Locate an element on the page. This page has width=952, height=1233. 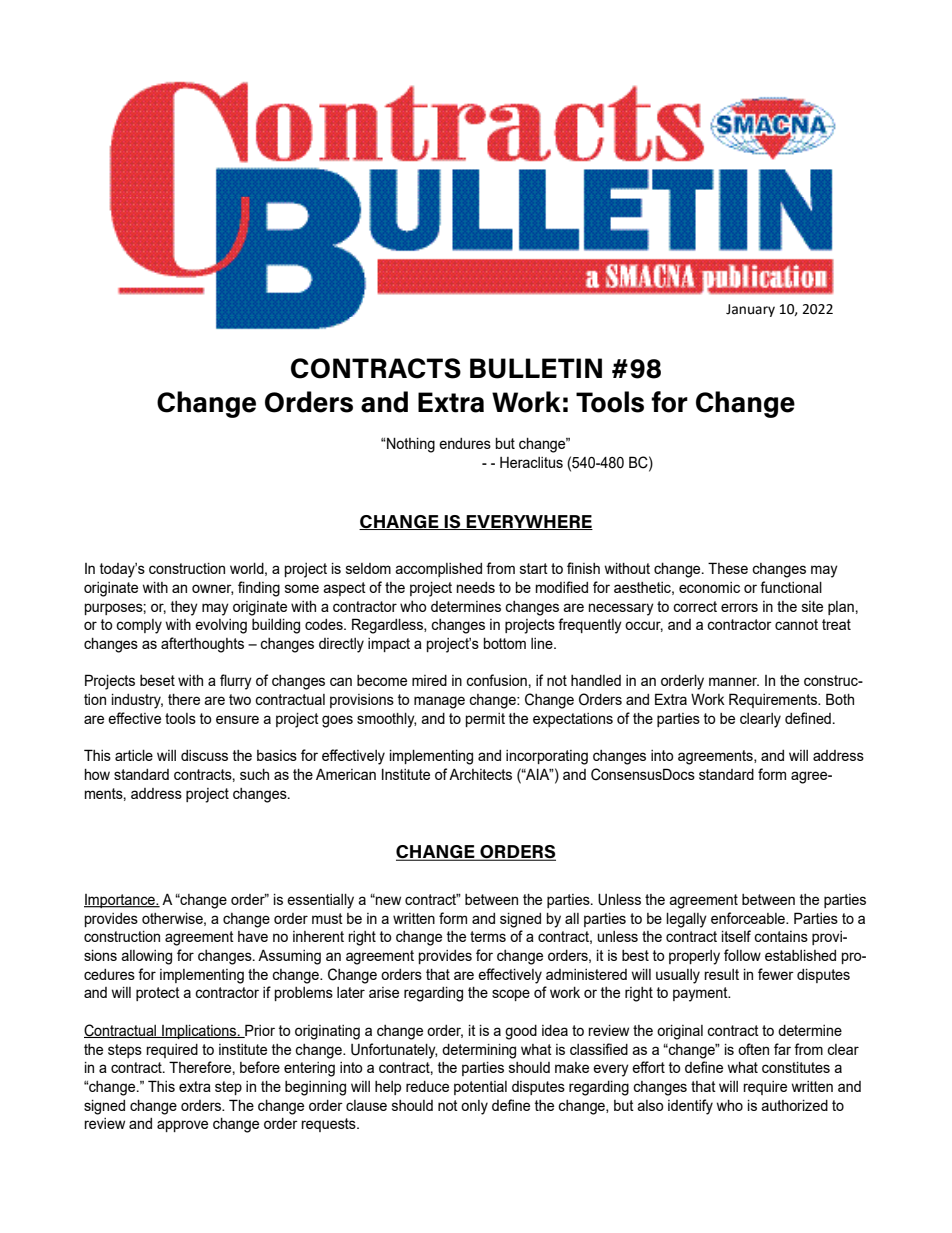
approve is located at coordinates (182, 1126).
